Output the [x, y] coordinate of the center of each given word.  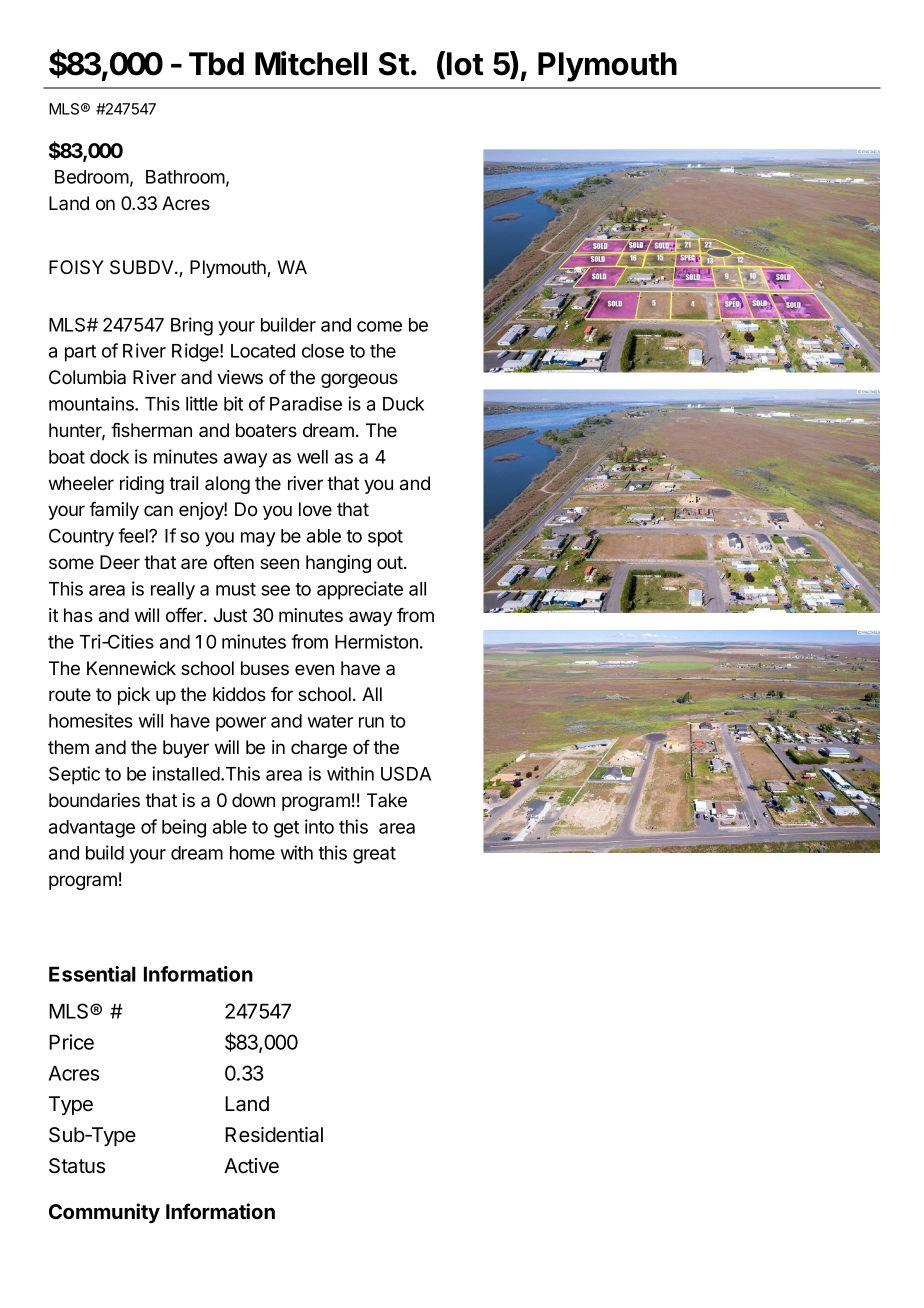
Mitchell [311, 63]
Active [251, 1166]
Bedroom [92, 177]
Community [104, 1213]
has [78, 615]
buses [265, 668]
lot [465, 64]
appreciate [360, 590]
